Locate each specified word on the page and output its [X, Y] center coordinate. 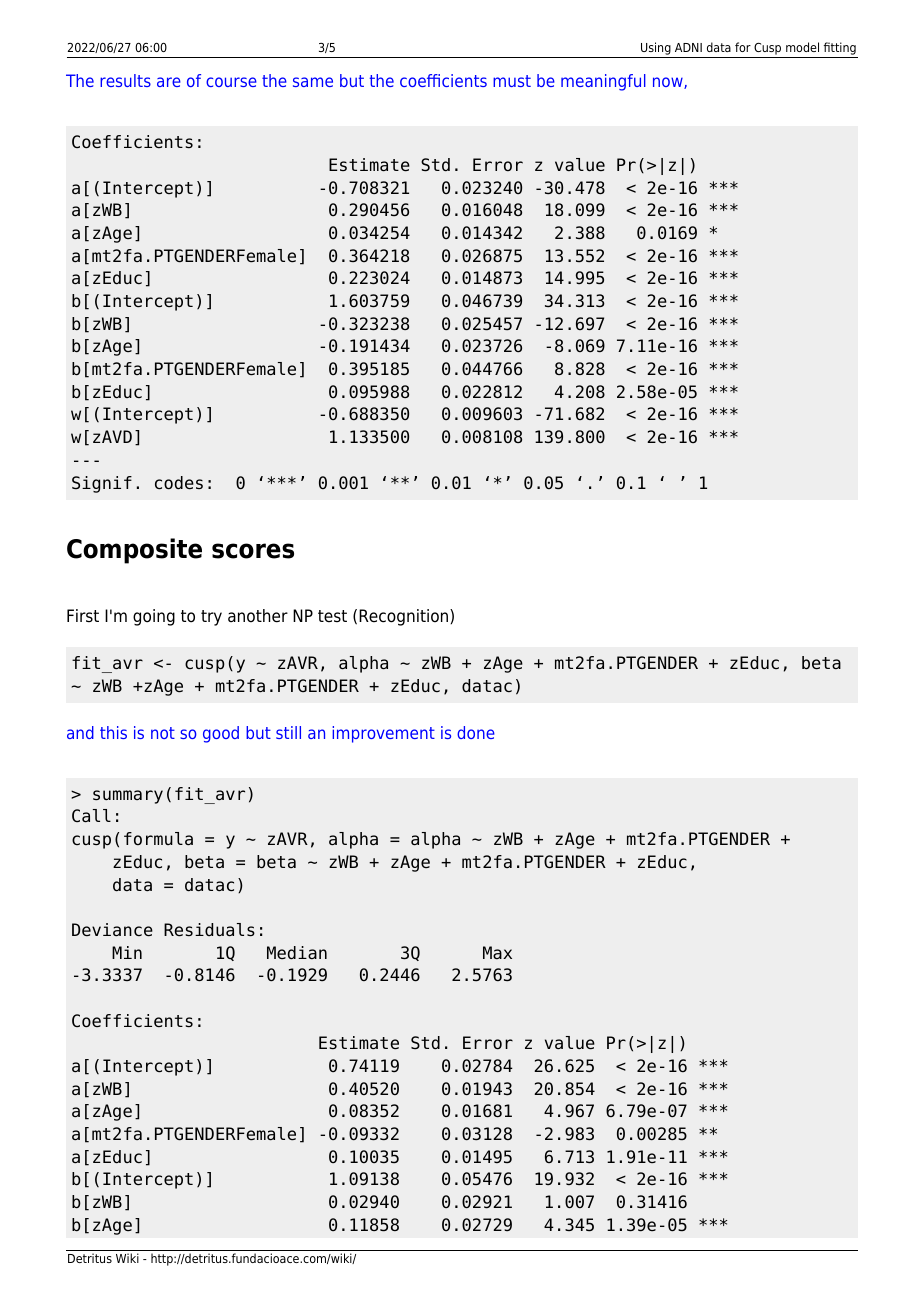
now [669, 83]
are [169, 82]
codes [179, 483]
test [332, 616]
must [512, 81]
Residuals [209, 930]
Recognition [405, 617]
